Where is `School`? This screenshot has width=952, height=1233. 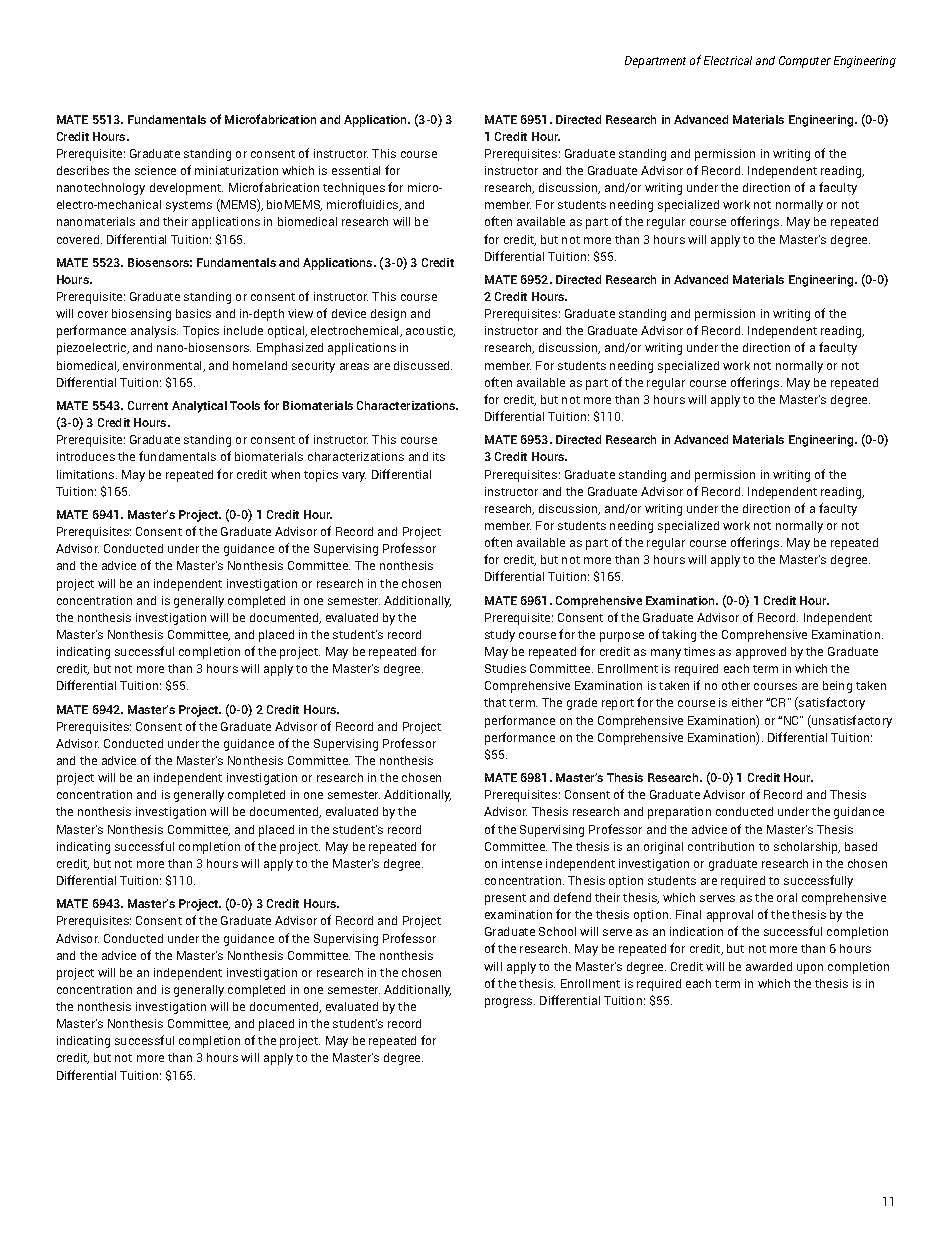 School is located at coordinates (557, 931).
